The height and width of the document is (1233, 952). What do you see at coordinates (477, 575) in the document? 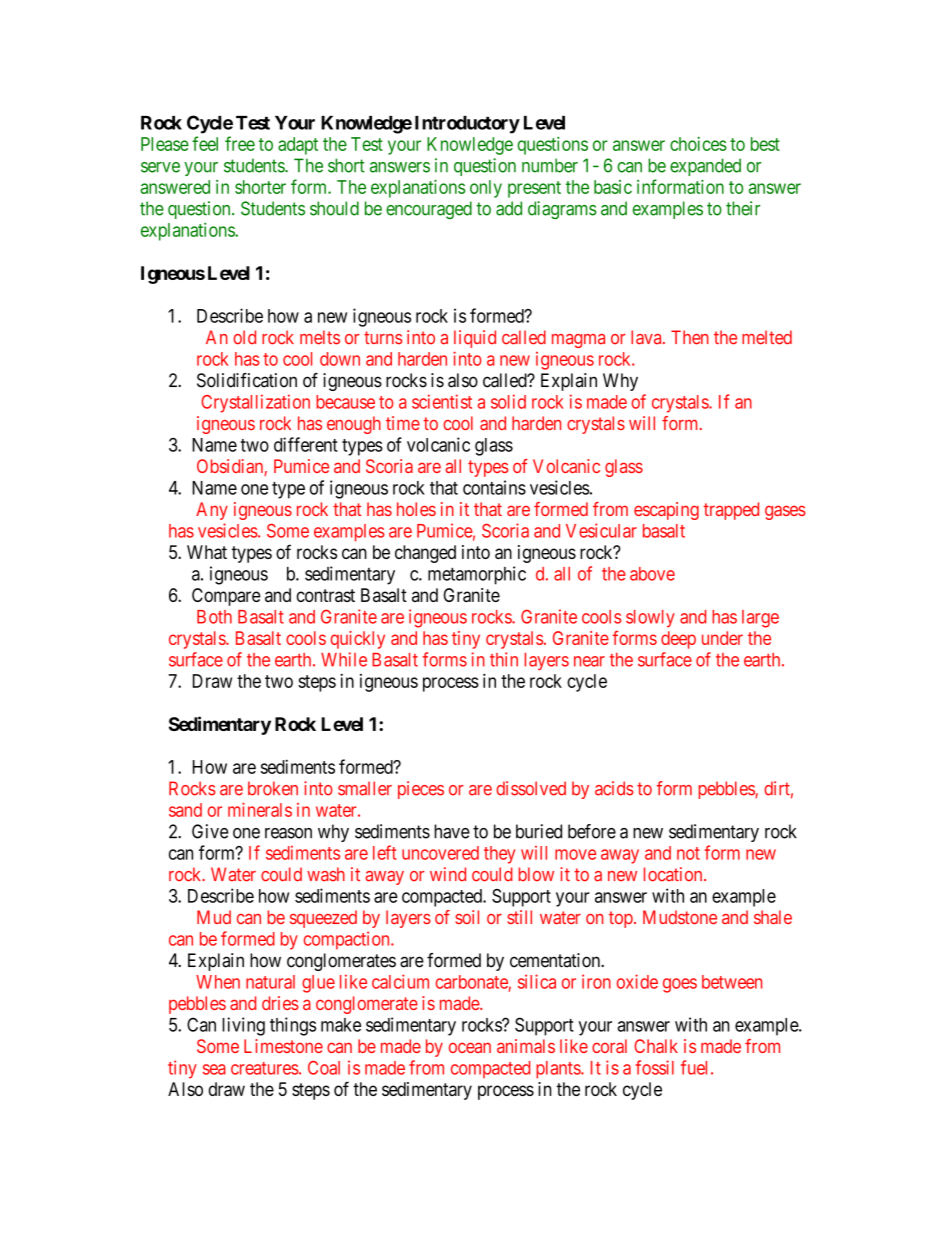
I see `metamorphic` at bounding box center [477, 575].
